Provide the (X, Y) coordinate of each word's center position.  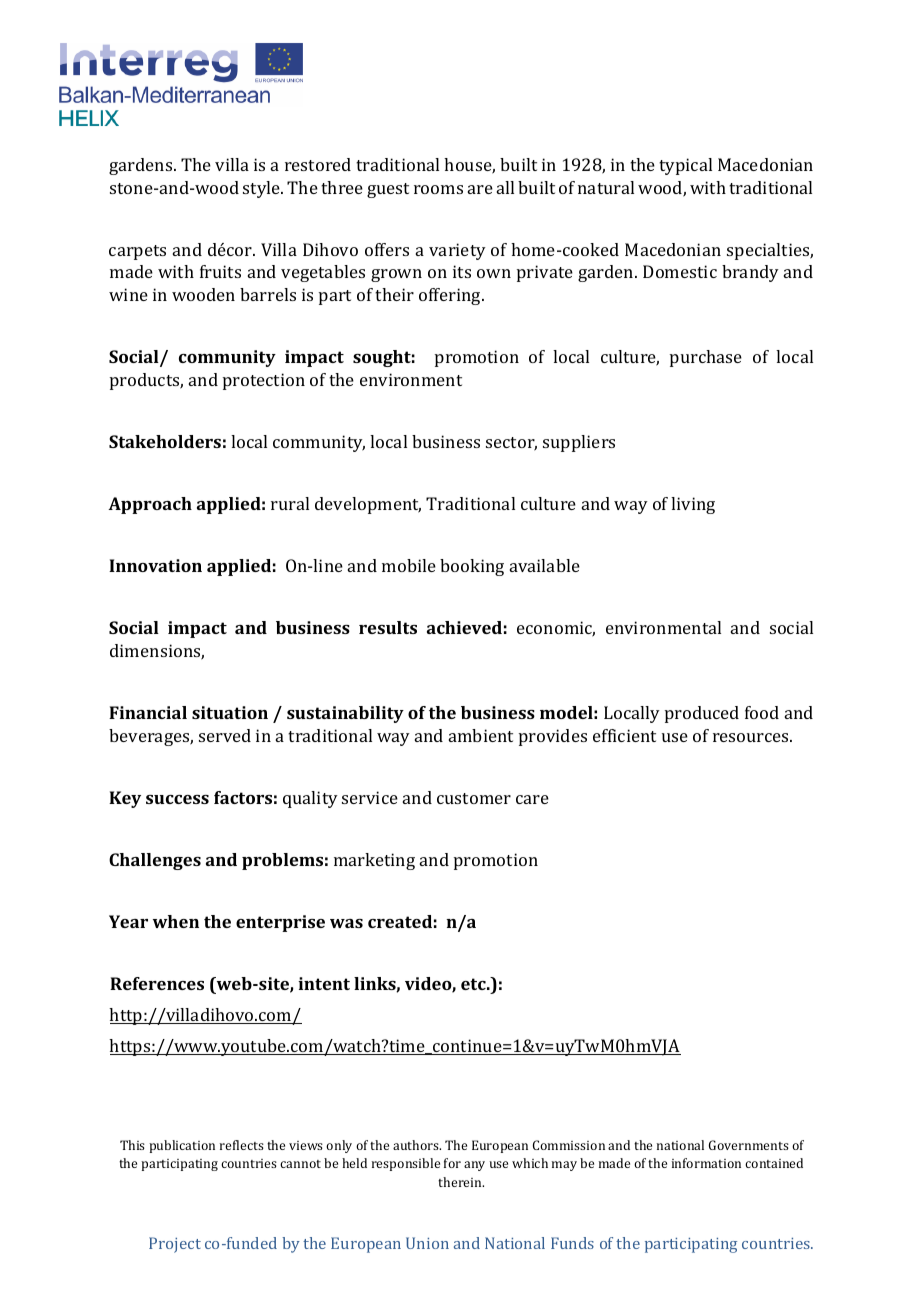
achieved (464, 627)
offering (451, 296)
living (693, 505)
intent (324, 983)
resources (752, 737)
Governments (749, 1145)
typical (685, 166)
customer (474, 798)
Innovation (155, 565)
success (177, 799)
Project (175, 1245)
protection (264, 381)
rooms (438, 189)
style (263, 189)
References (157, 983)
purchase (706, 358)
